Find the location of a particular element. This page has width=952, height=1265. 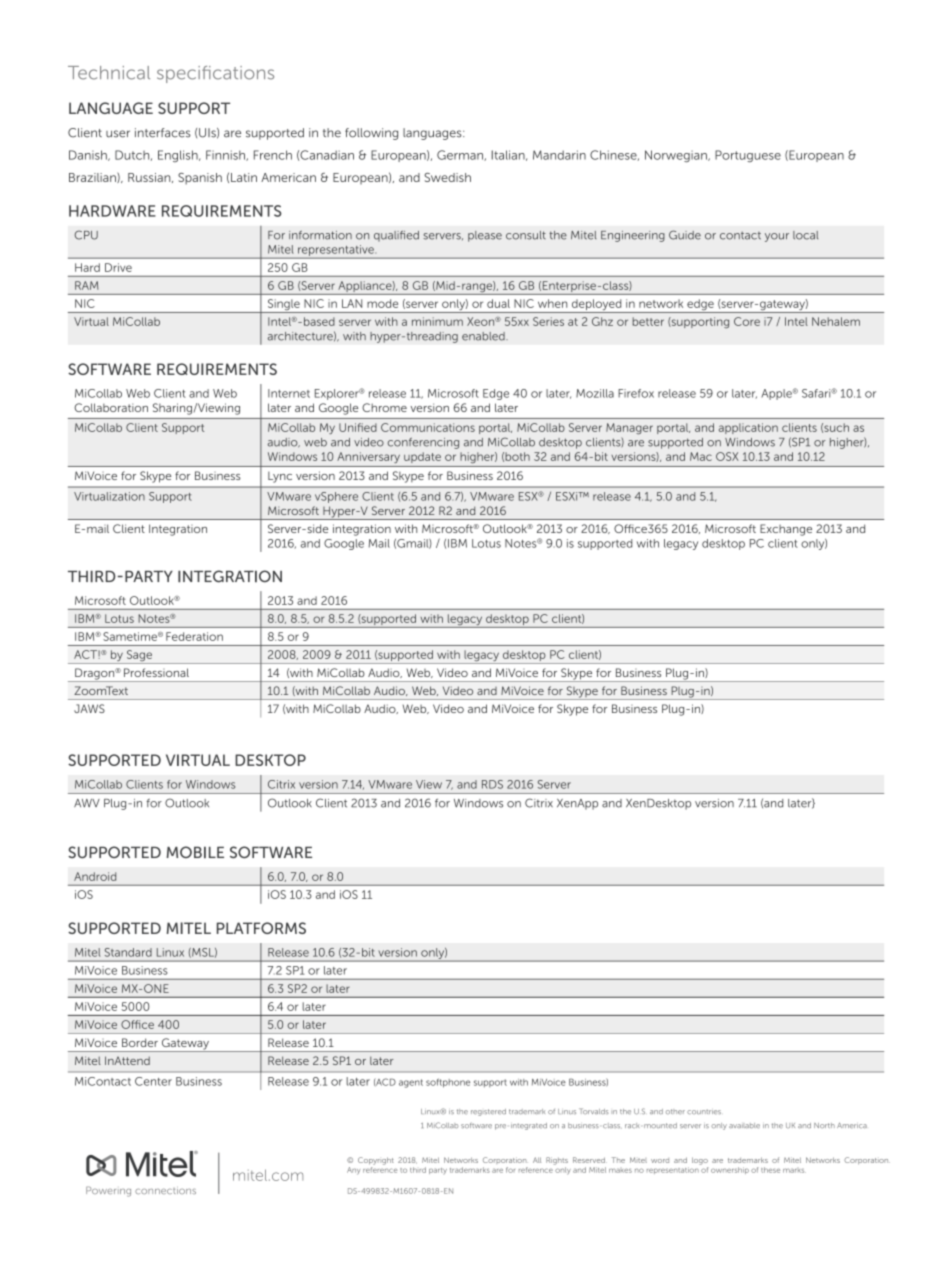

interfaces is located at coordinates (163, 133).
